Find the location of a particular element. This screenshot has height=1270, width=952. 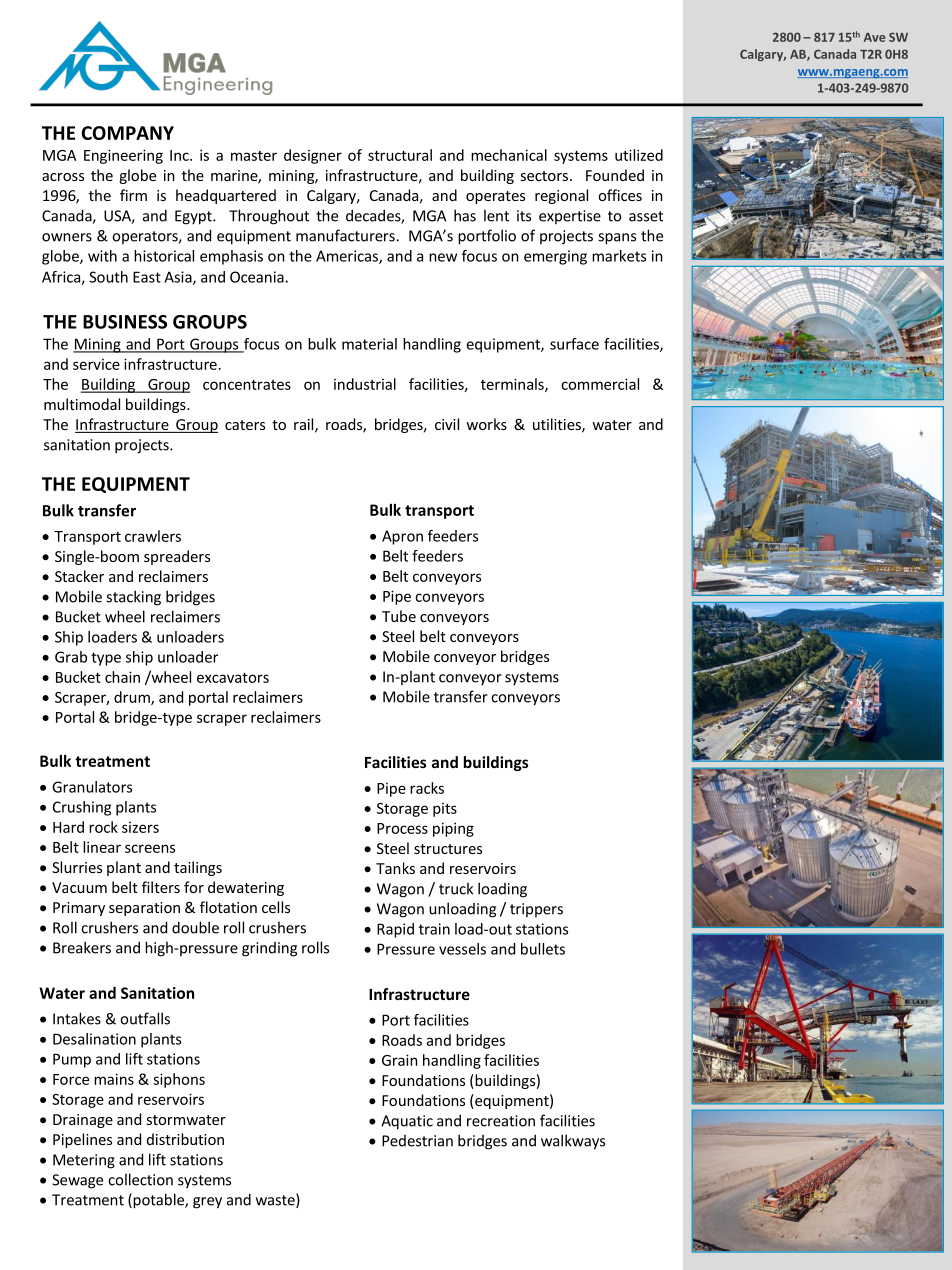

bullets is located at coordinates (543, 949).
